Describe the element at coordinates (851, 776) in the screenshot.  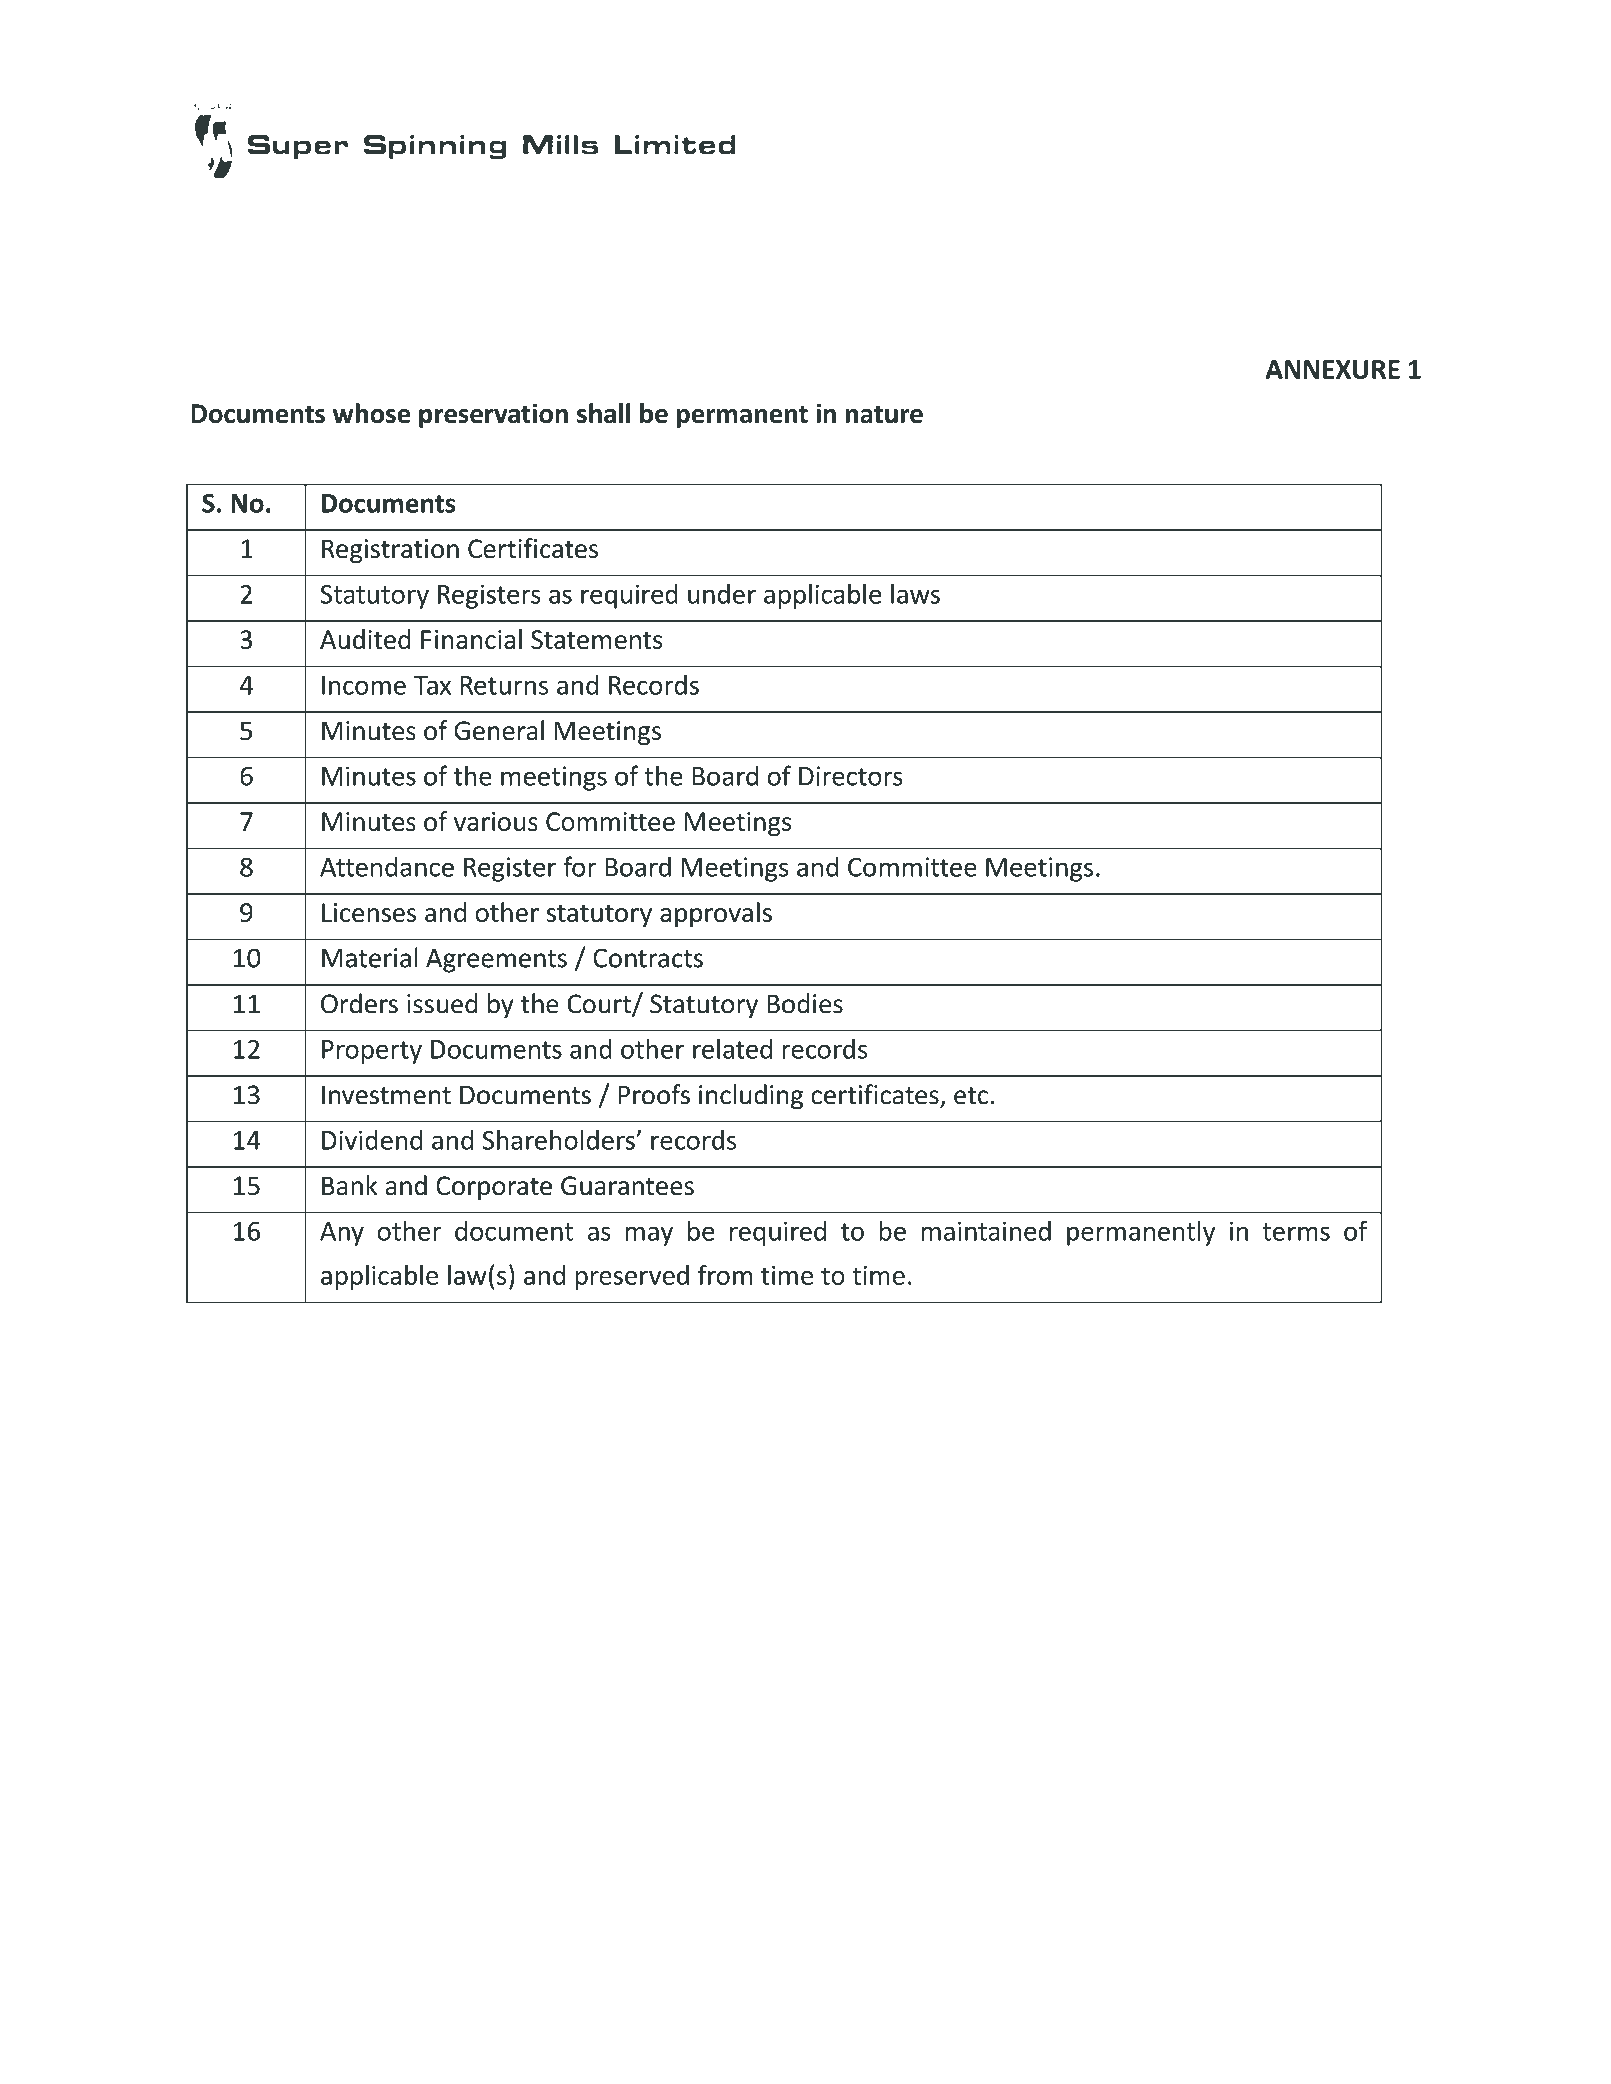
I see `Directors` at that location.
